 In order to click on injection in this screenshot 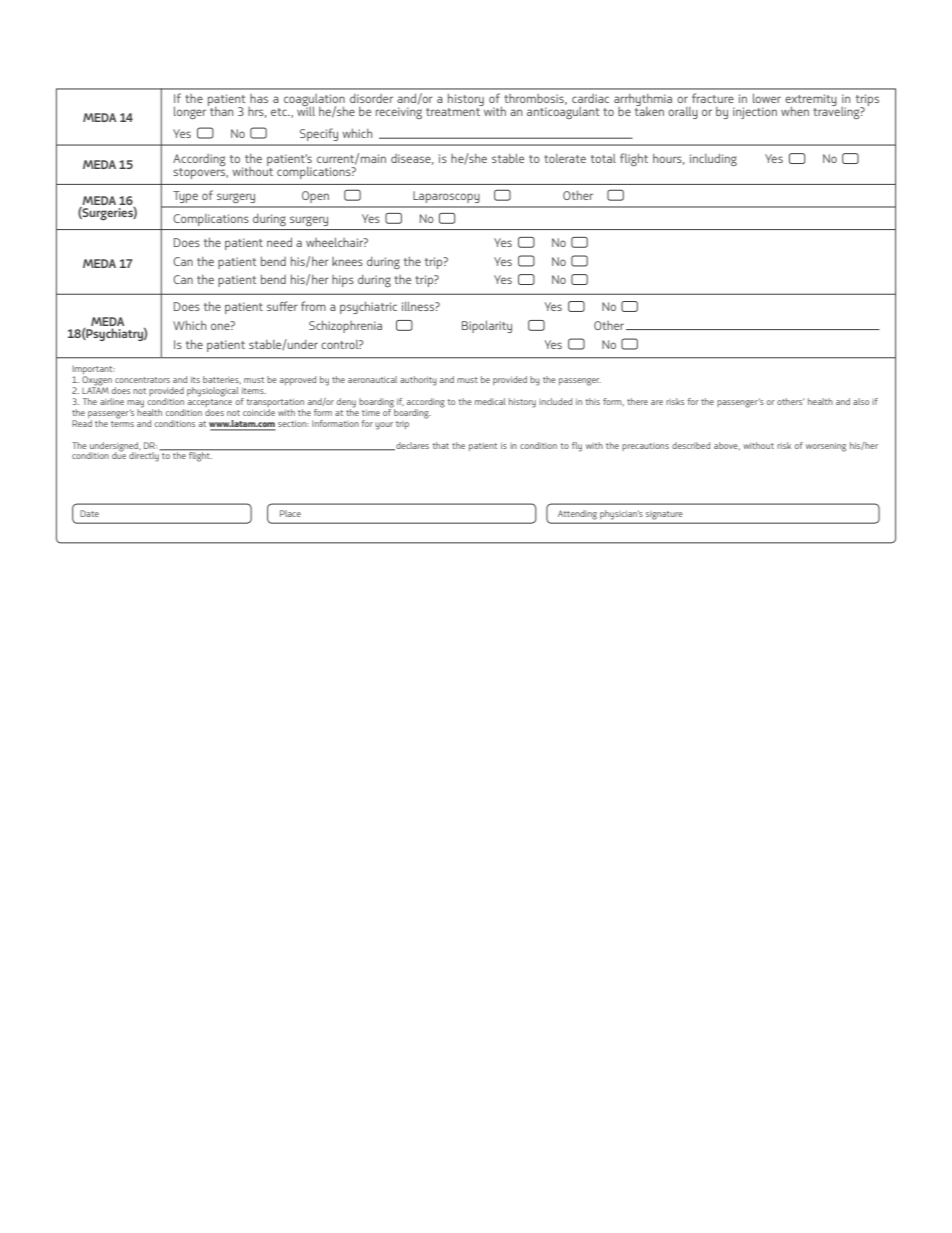, I will do `click(755, 113)`.
